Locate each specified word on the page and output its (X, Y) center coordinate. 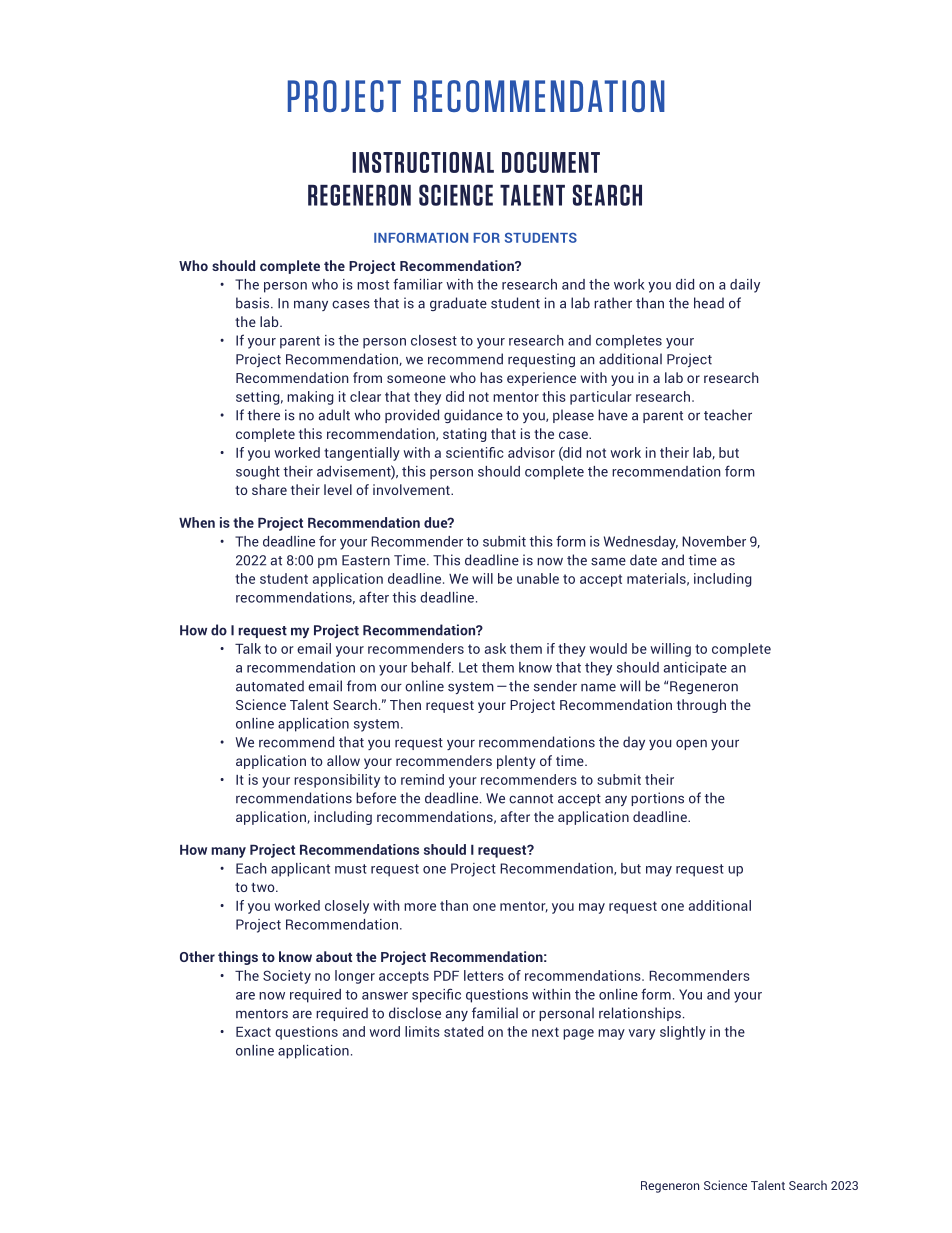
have (613, 415)
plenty (516, 762)
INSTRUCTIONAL (423, 162)
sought (258, 473)
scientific (475, 452)
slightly (683, 1033)
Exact (253, 1032)
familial (495, 1013)
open (691, 744)
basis (254, 303)
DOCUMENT (551, 162)
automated (270, 686)
